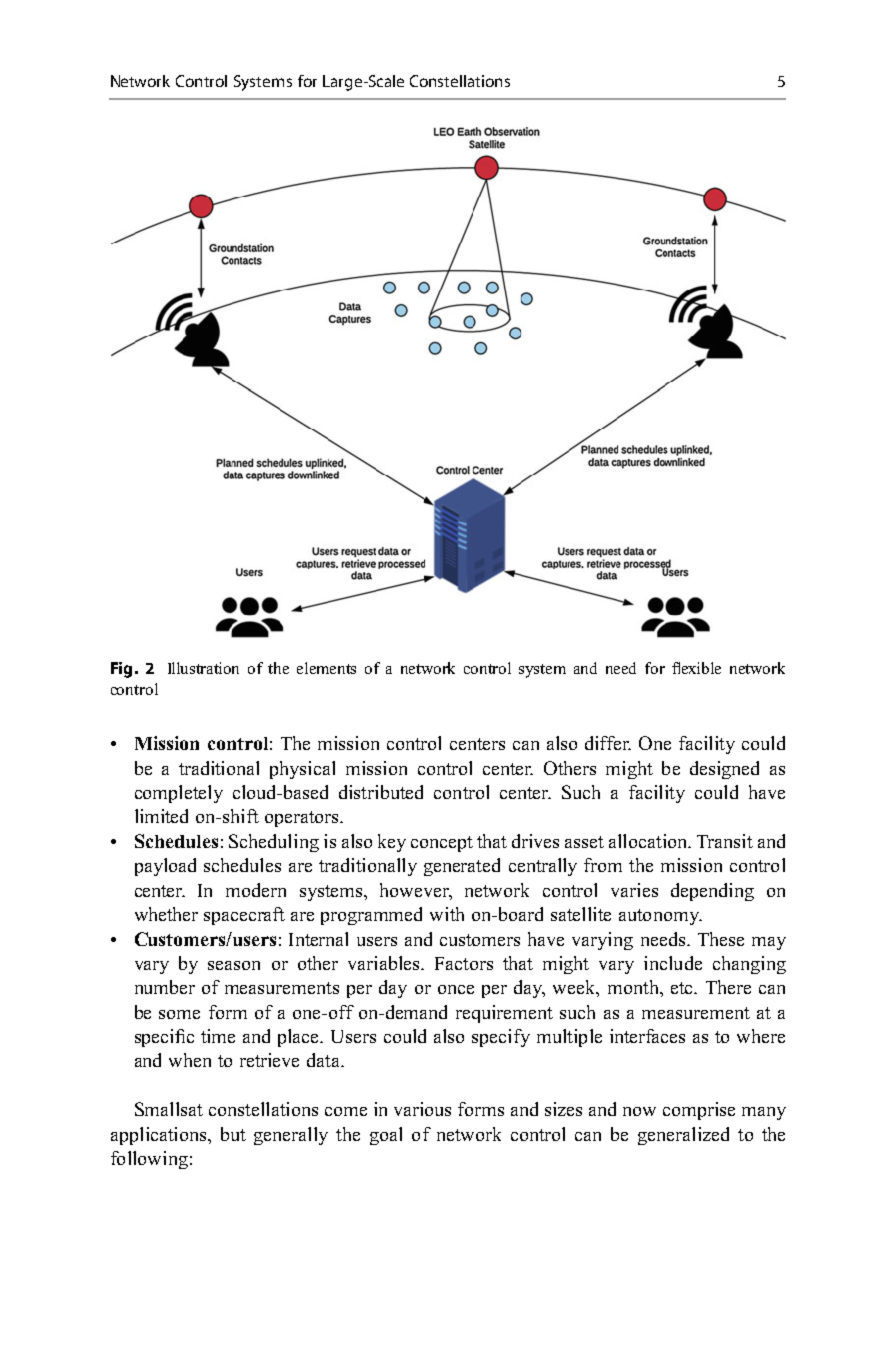  I want to click on differ, so click(608, 743).
